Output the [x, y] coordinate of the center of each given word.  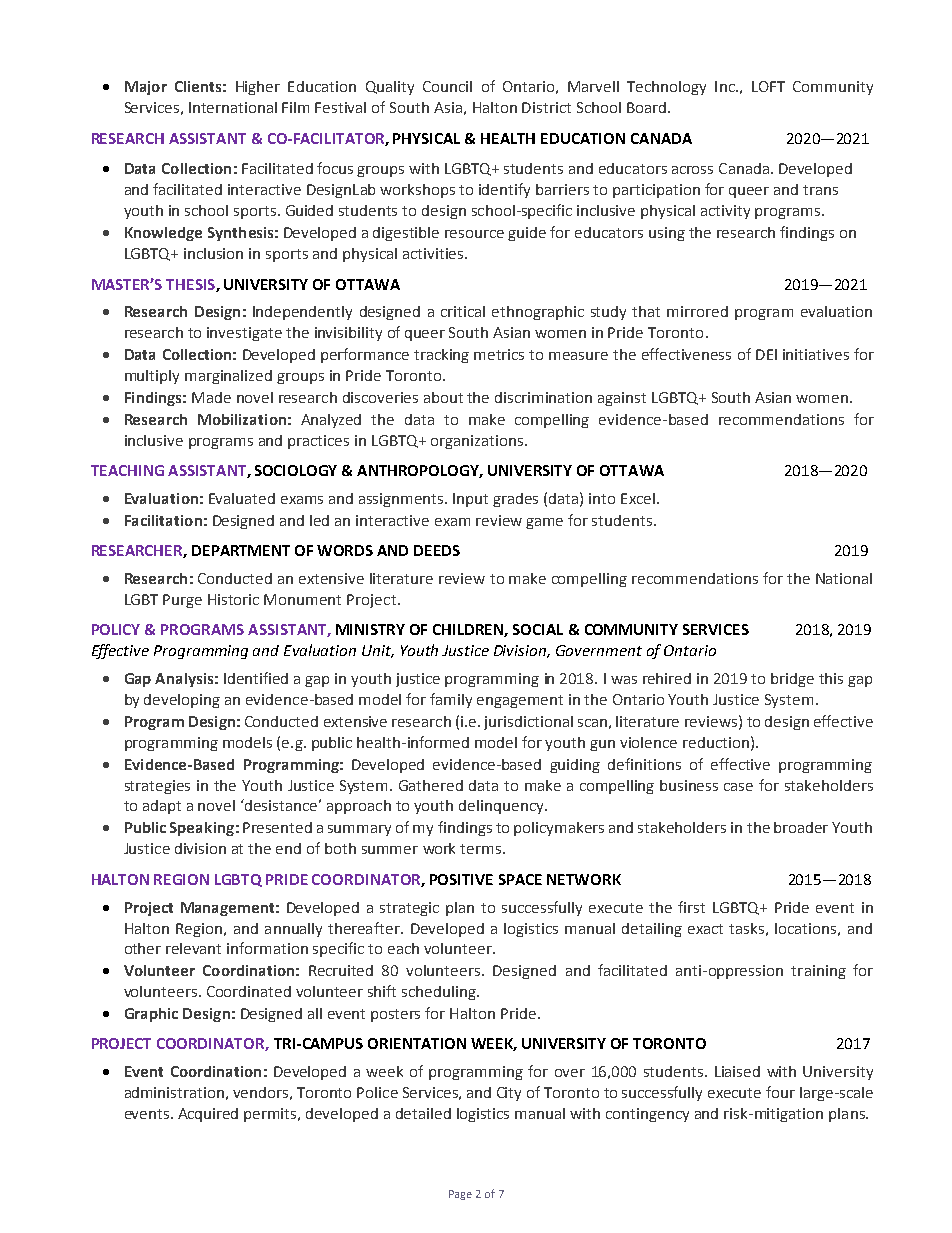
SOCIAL [538, 629]
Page [460, 1195]
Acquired [208, 1115]
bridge [792, 680]
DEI [766, 354]
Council [447, 86]
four [780, 1092]
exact [705, 929]
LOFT [768, 86]
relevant [193, 948]
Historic [233, 599]
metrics [499, 354]
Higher [258, 88]
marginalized [228, 377]
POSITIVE [461, 879]
